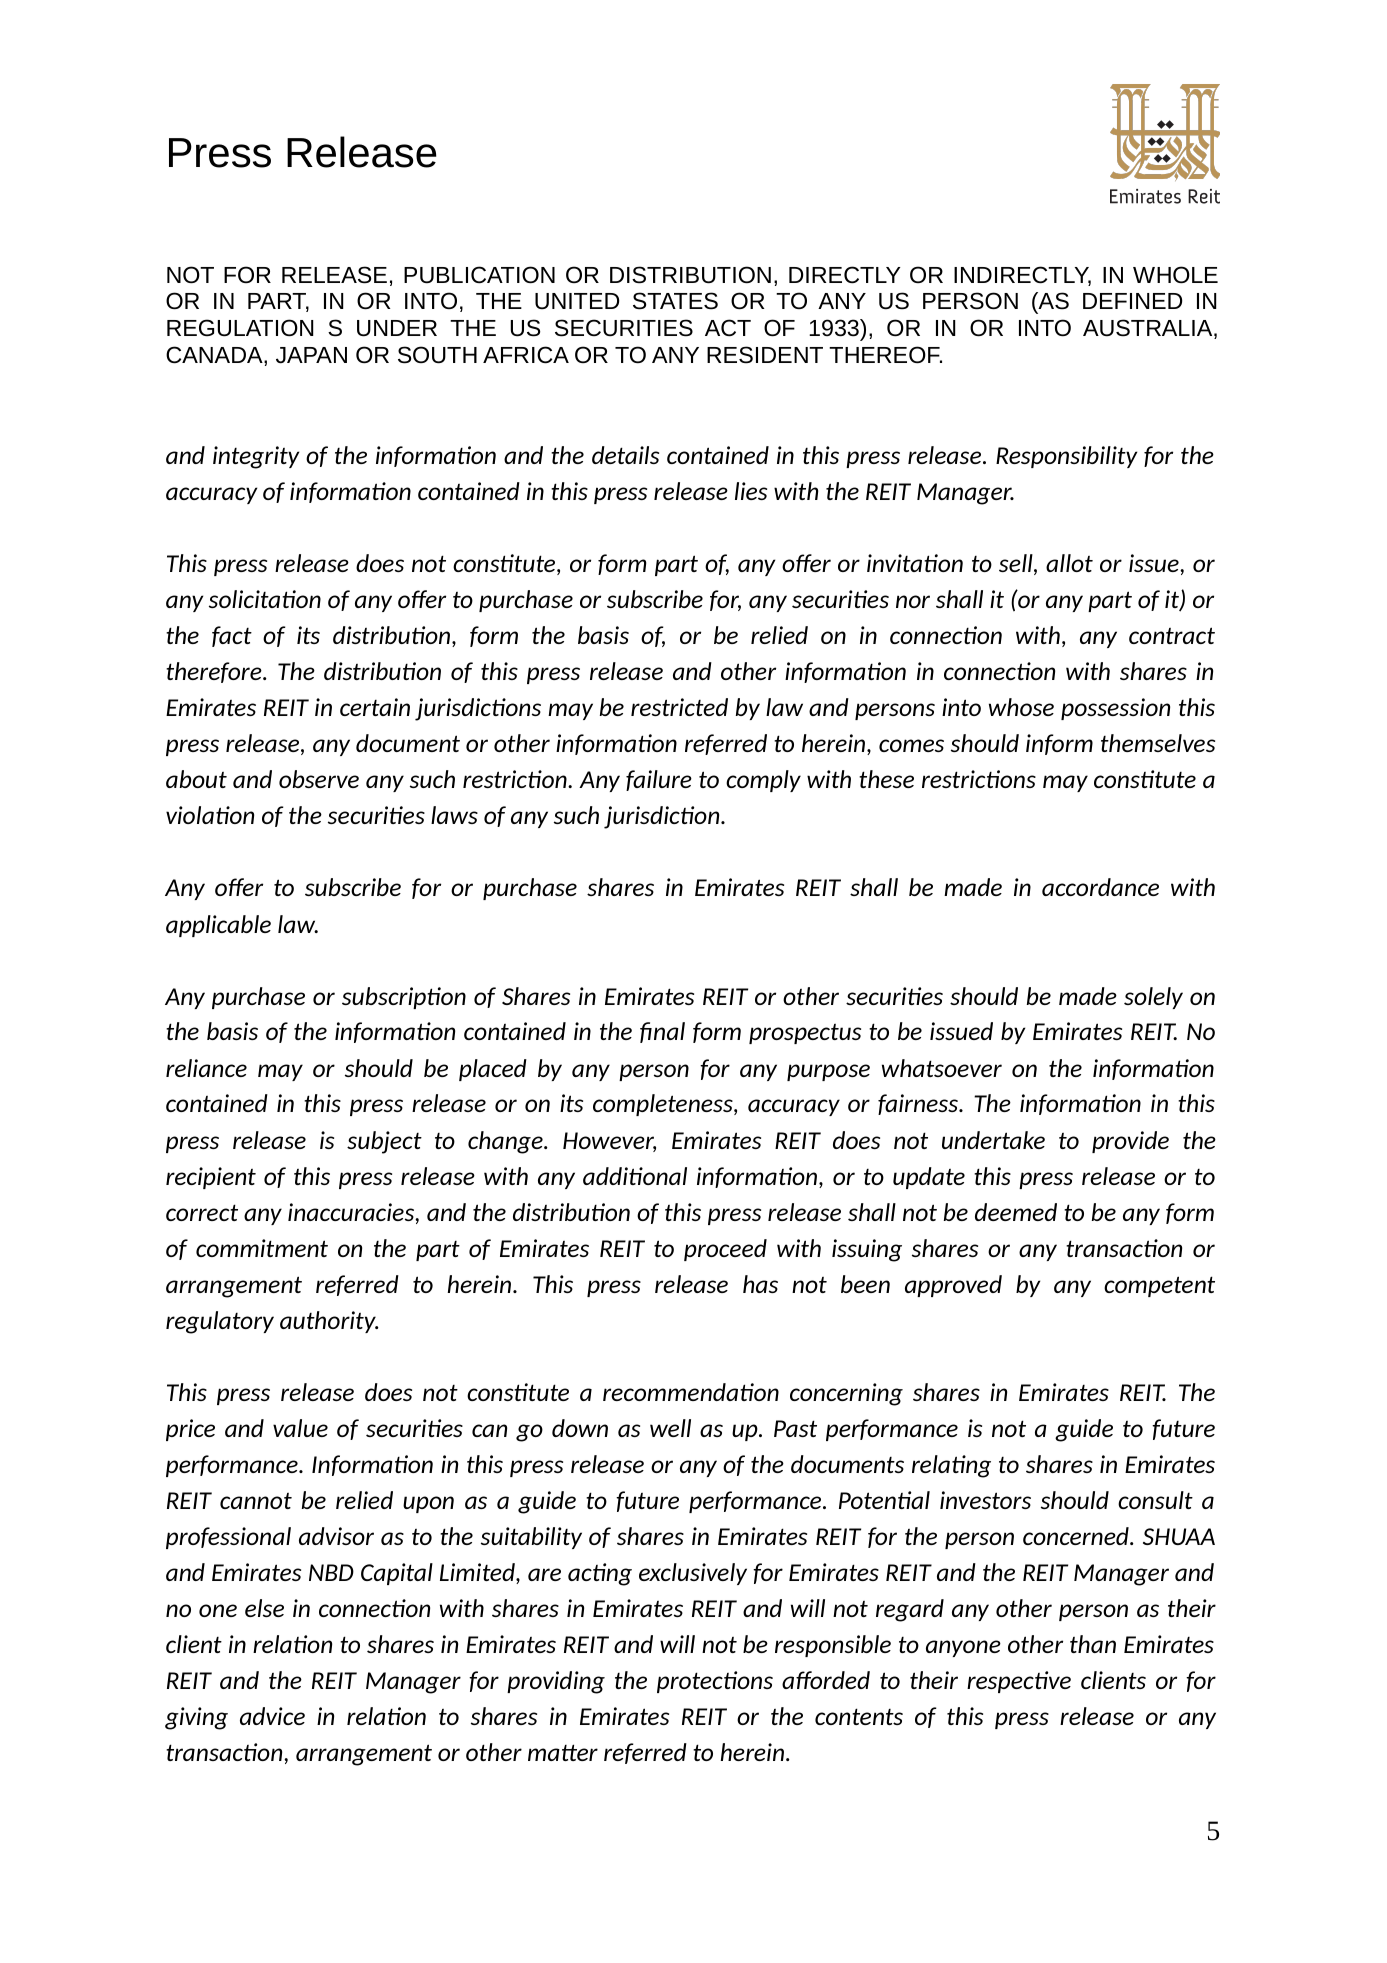 This screenshot has height=1963, width=1387. Describe the element at coordinates (262, 1248) in the screenshot. I see `commitment` at that location.
